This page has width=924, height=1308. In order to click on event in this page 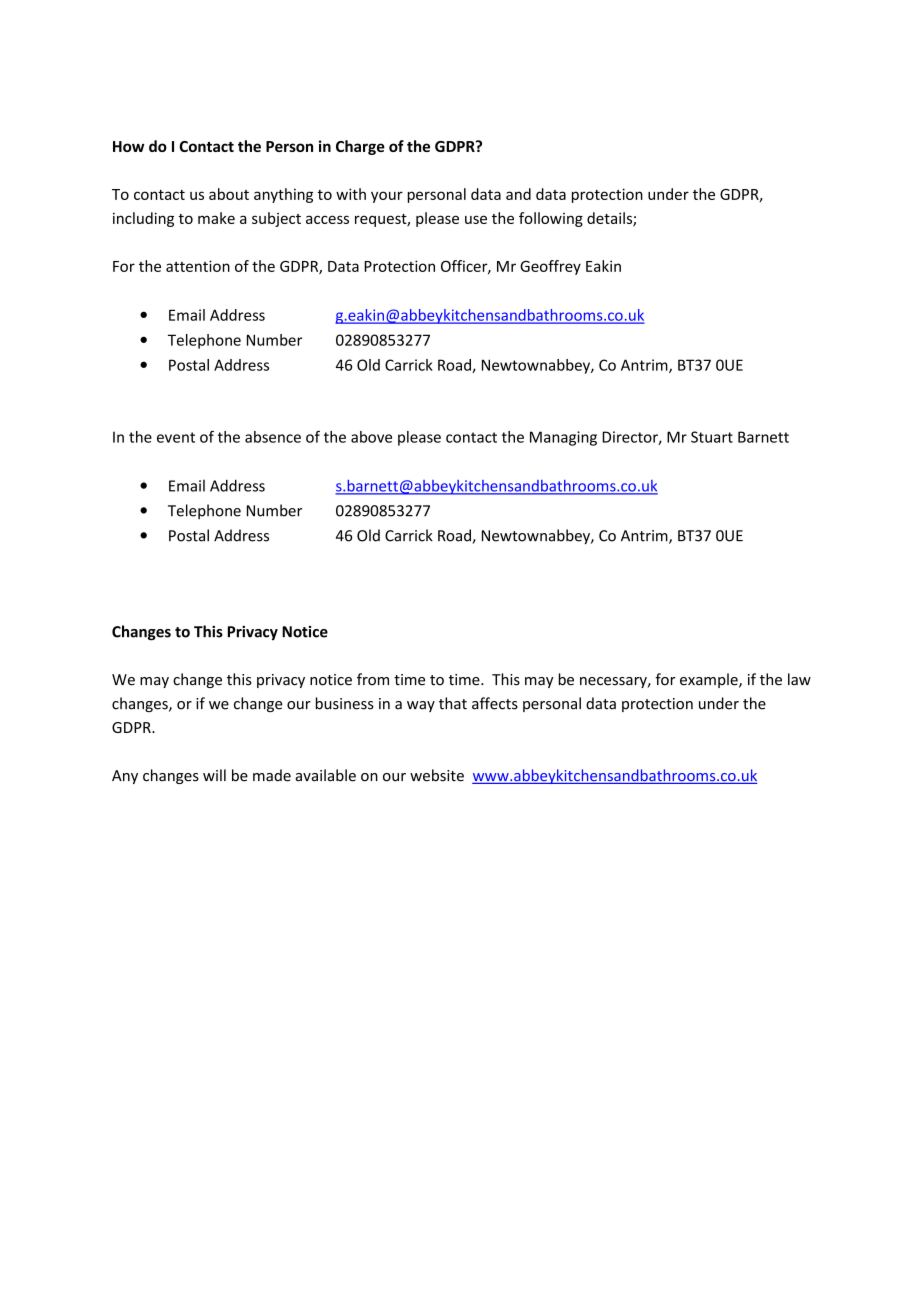, I will do `click(176, 437)`.
